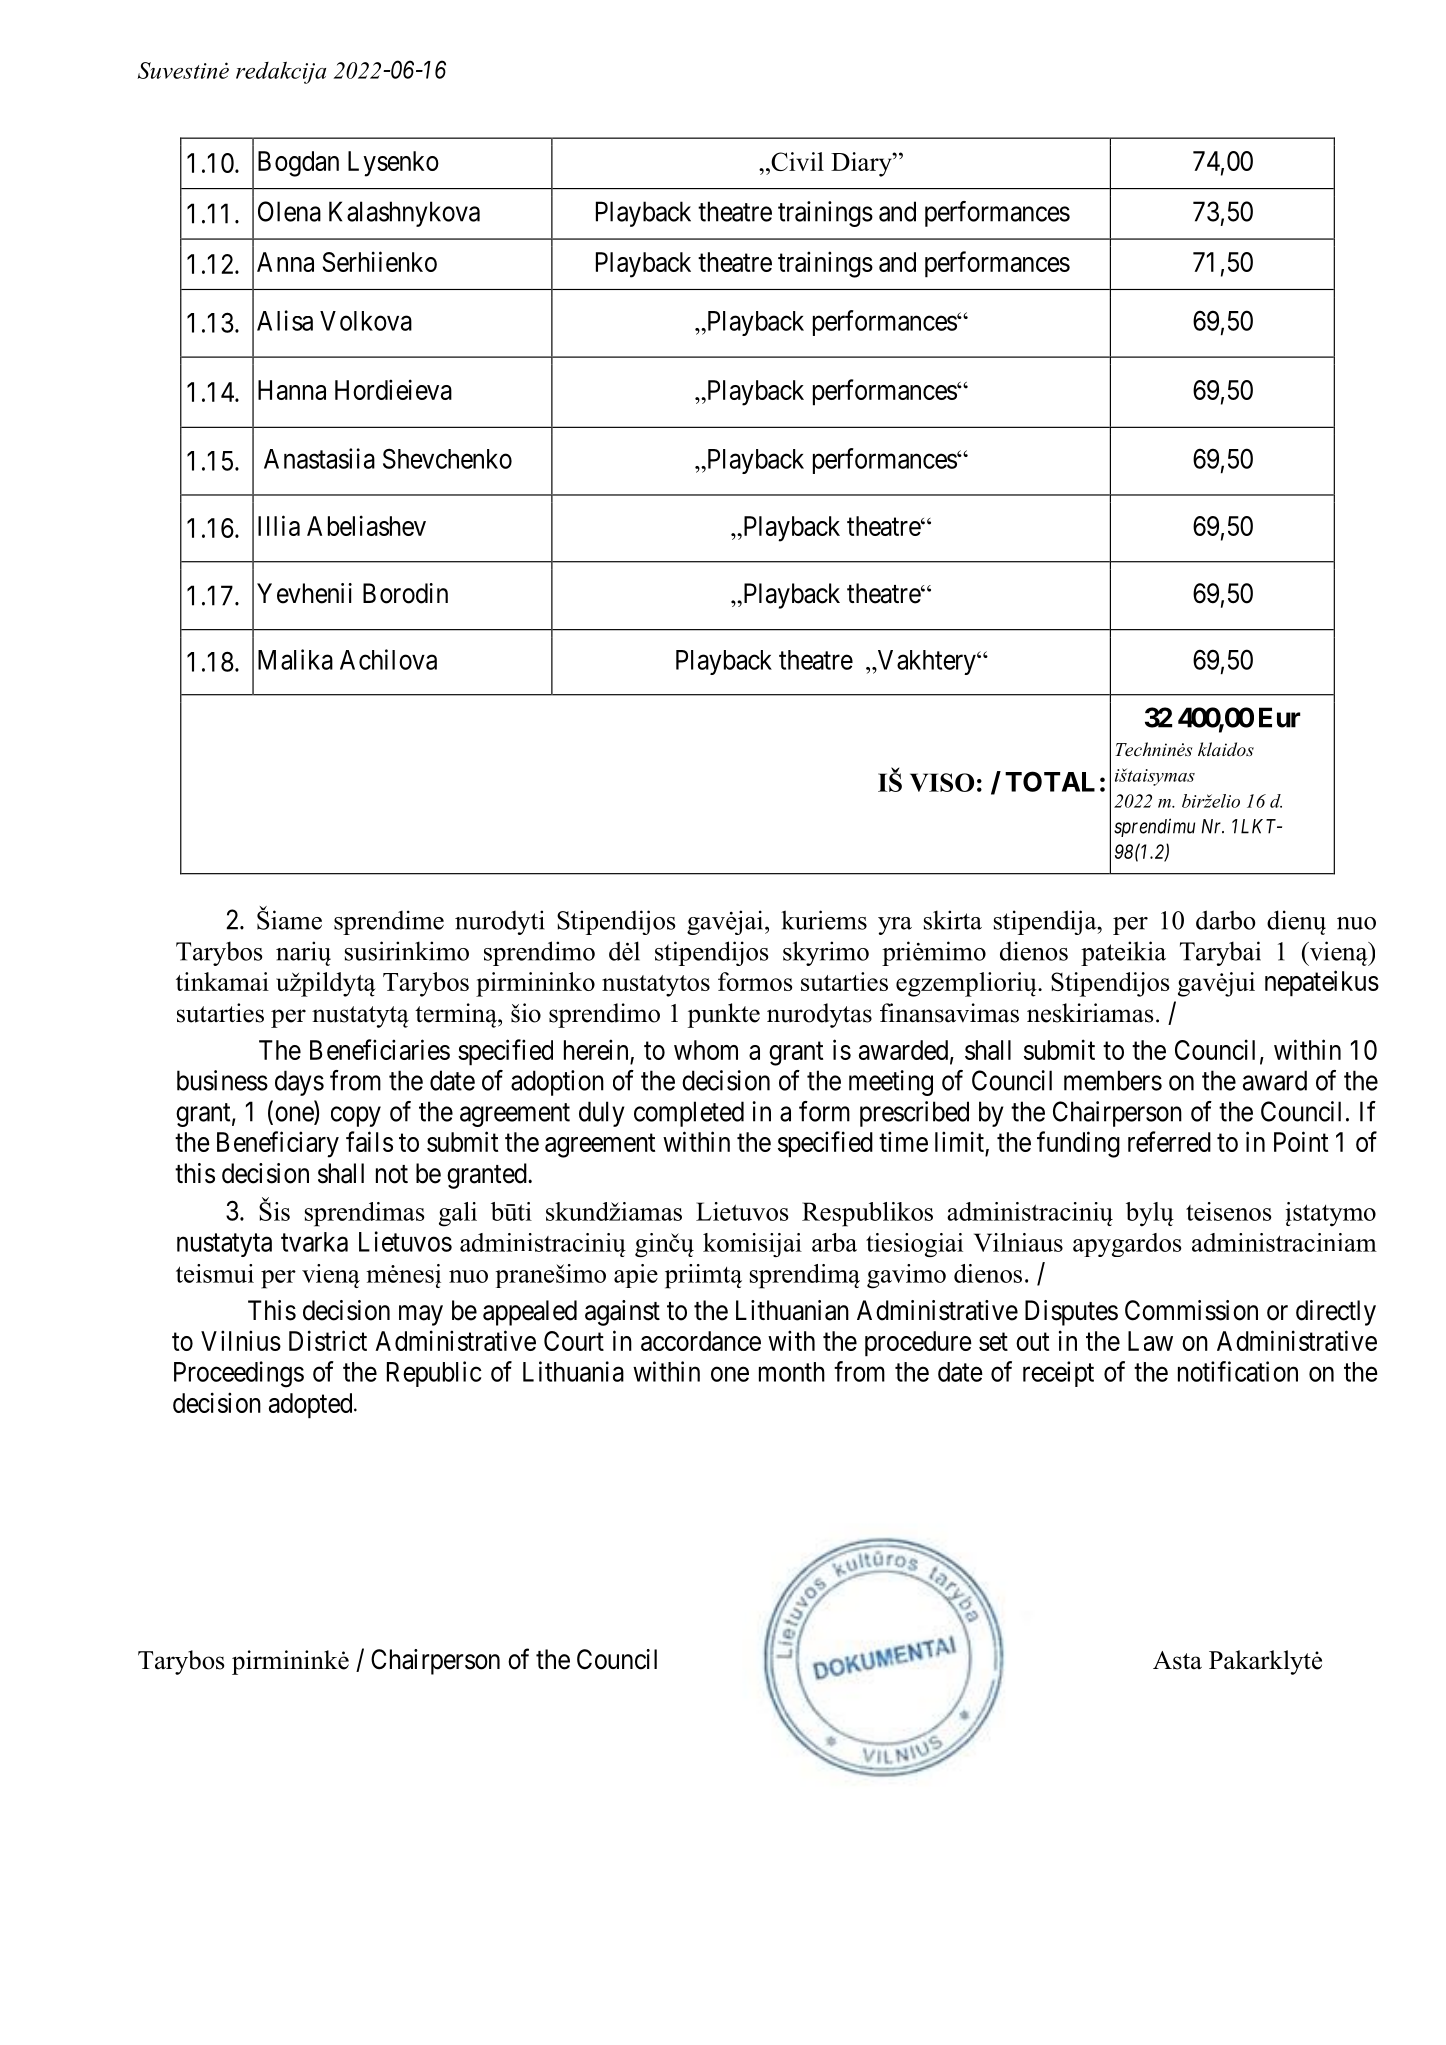 Image resolution: width=1446 pixels, height=2045 pixels. I want to click on Diary, so click(862, 164).
